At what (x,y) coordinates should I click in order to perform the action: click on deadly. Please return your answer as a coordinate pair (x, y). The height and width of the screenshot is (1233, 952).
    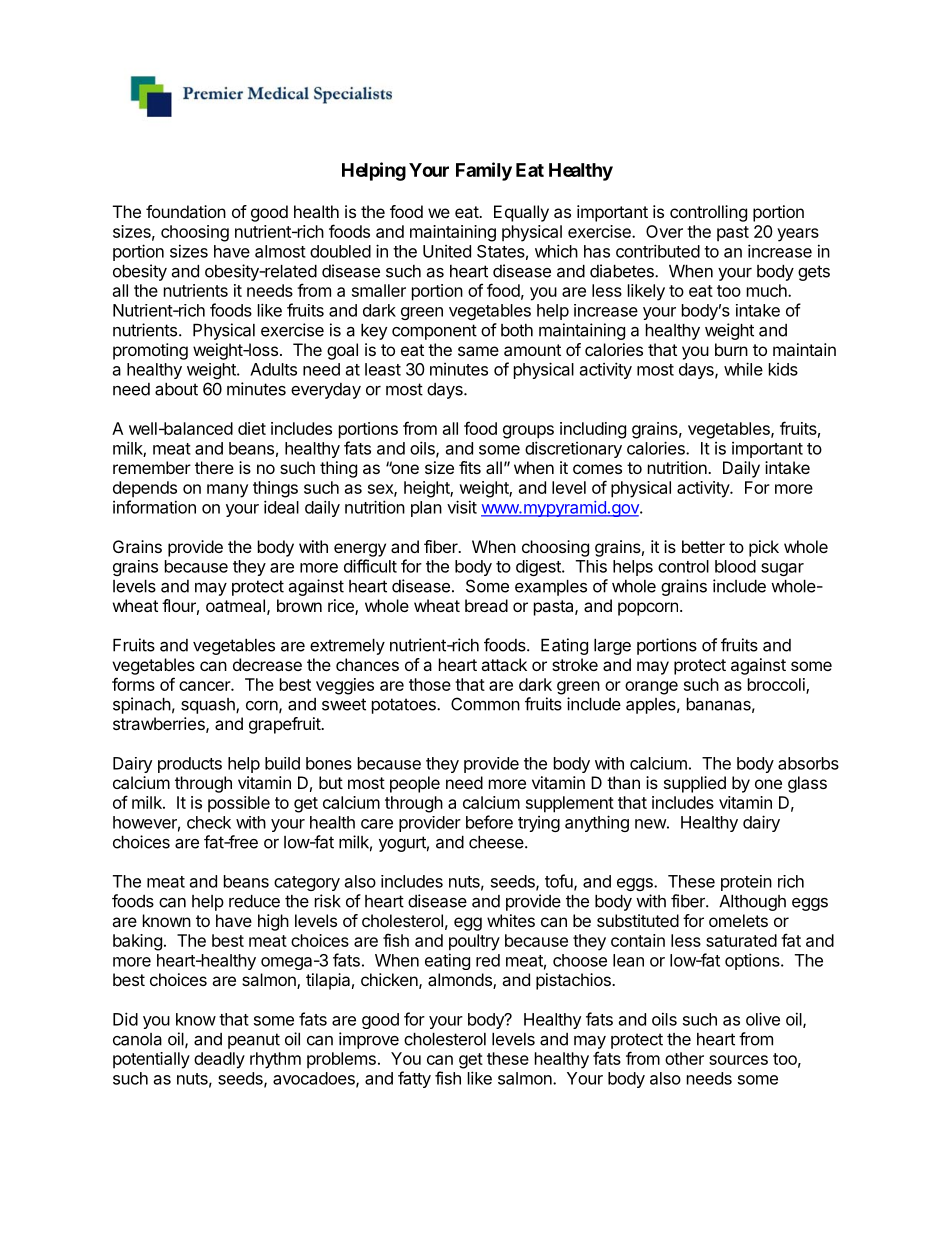
    Looking at the image, I should click on (219, 1060).
